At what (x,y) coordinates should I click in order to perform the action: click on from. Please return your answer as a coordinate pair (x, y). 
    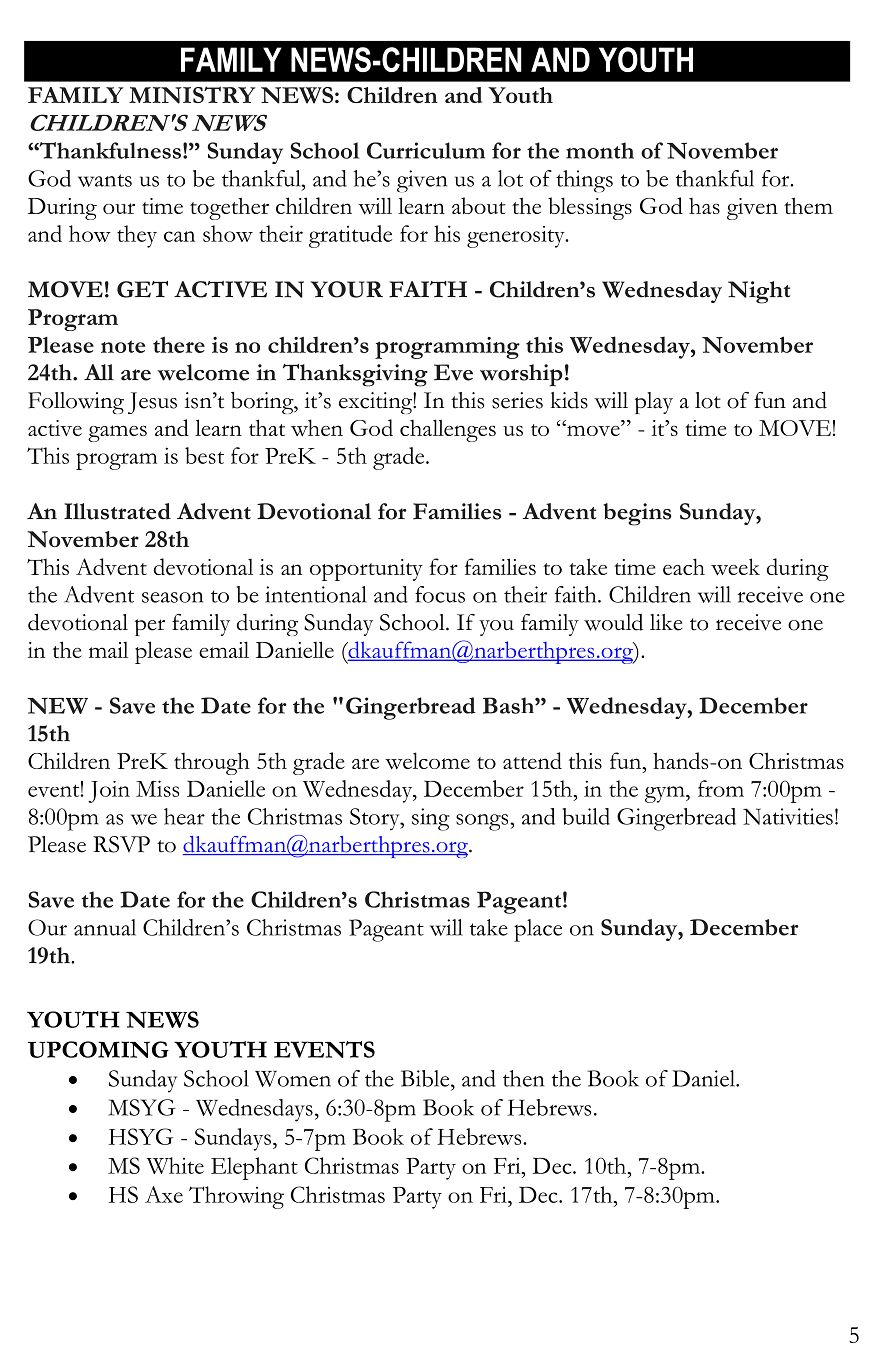
    Looking at the image, I should click on (721, 788).
